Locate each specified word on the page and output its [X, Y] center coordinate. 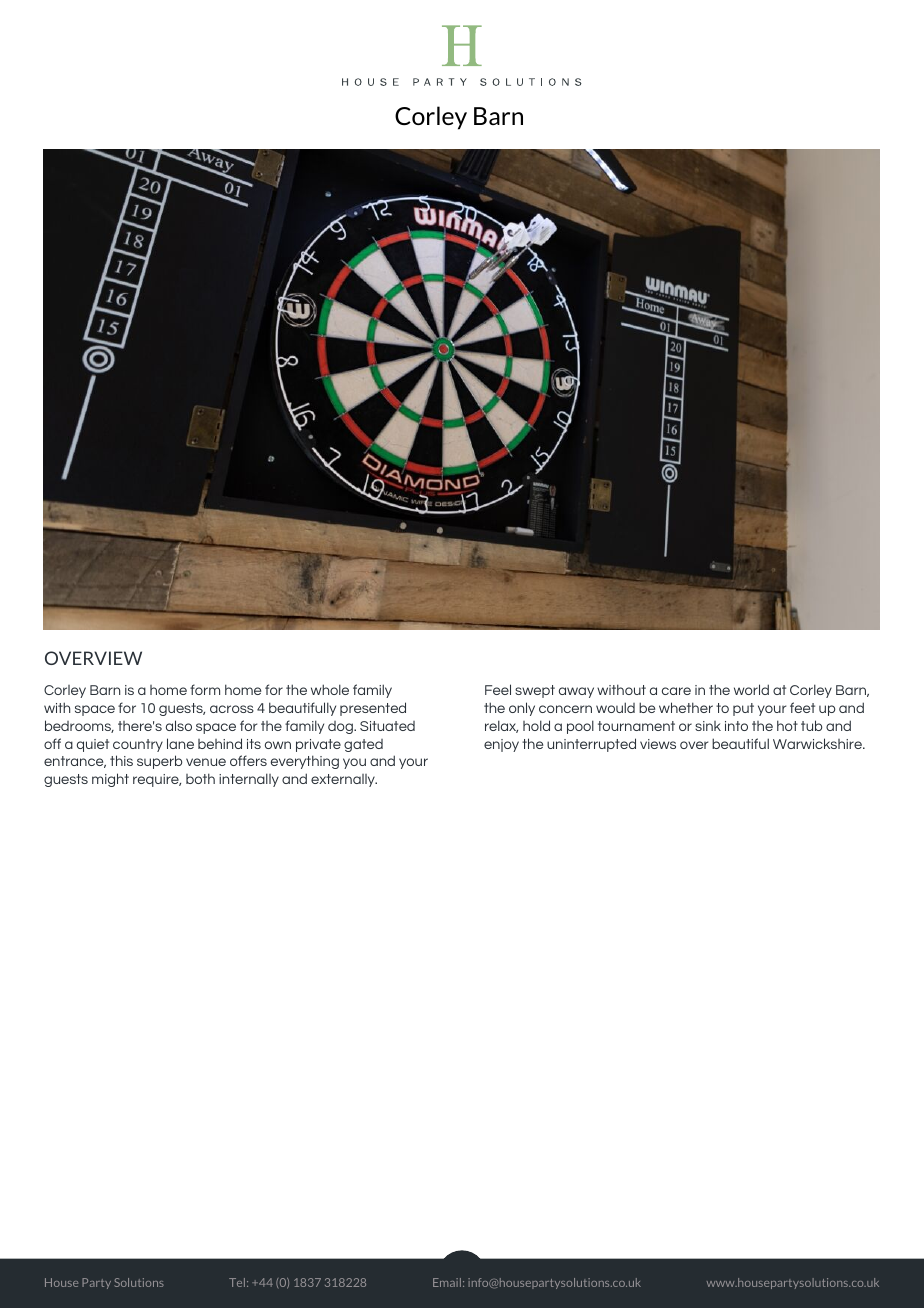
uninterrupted [591, 745]
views [658, 744]
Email [447, 1282]
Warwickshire [818, 743]
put [743, 709]
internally [249, 780]
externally [344, 780]
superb [159, 762]
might [110, 780]
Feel [498, 689]
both [200, 778]
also [179, 725]
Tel [238, 1282]
